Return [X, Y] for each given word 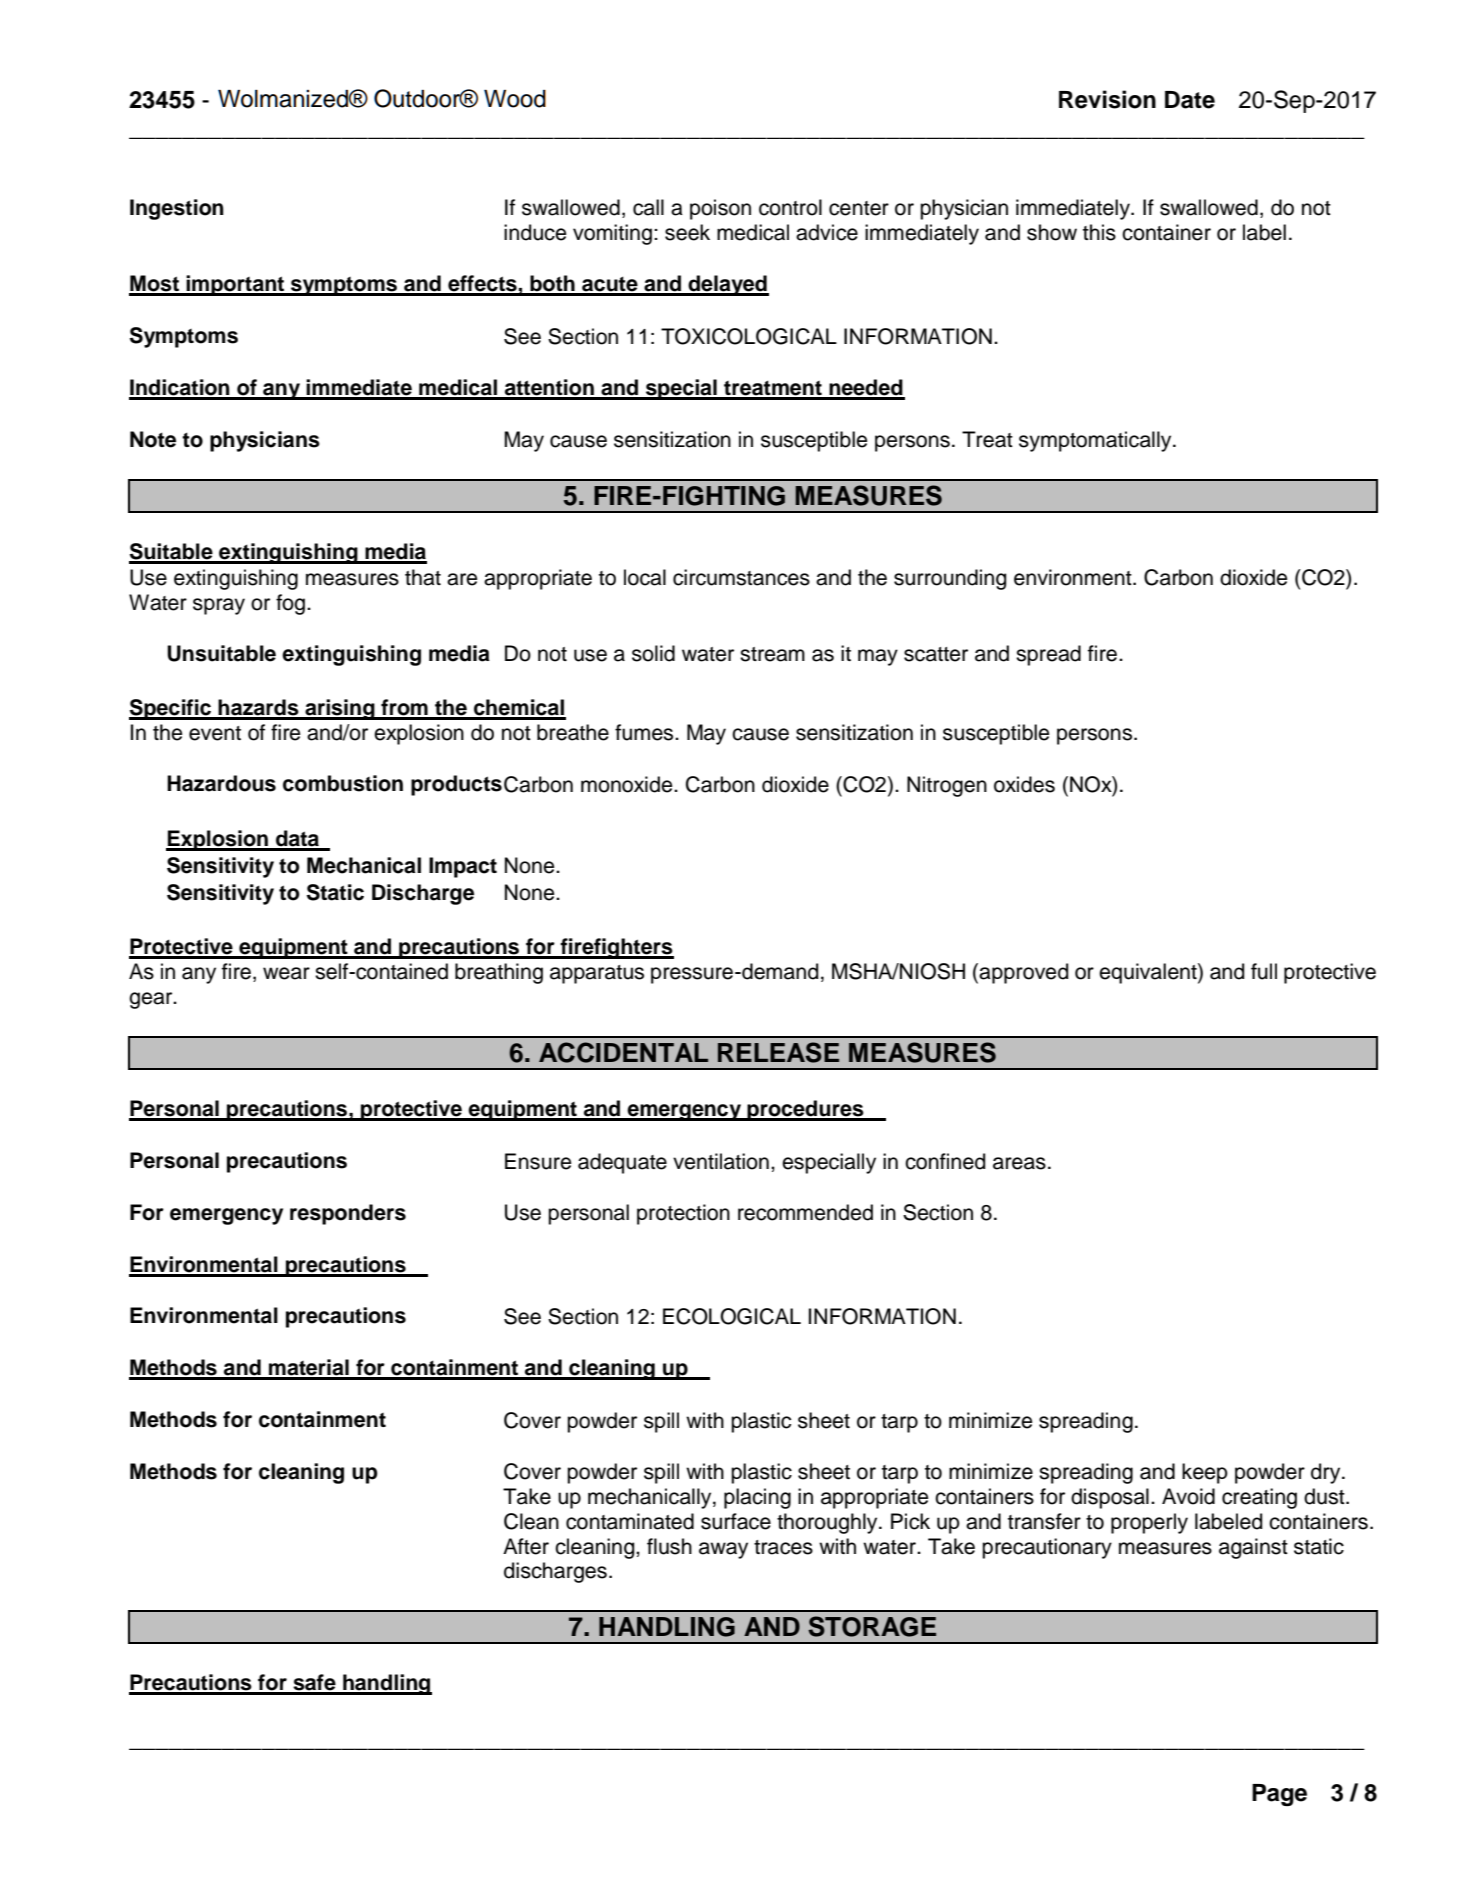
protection [683, 1214]
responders [348, 1214]
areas [1019, 1163]
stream [772, 654]
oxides [1024, 784]
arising [340, 709]
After [526, 1546]
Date [1190, 100]
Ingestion [177, 209]
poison [720, 209]
